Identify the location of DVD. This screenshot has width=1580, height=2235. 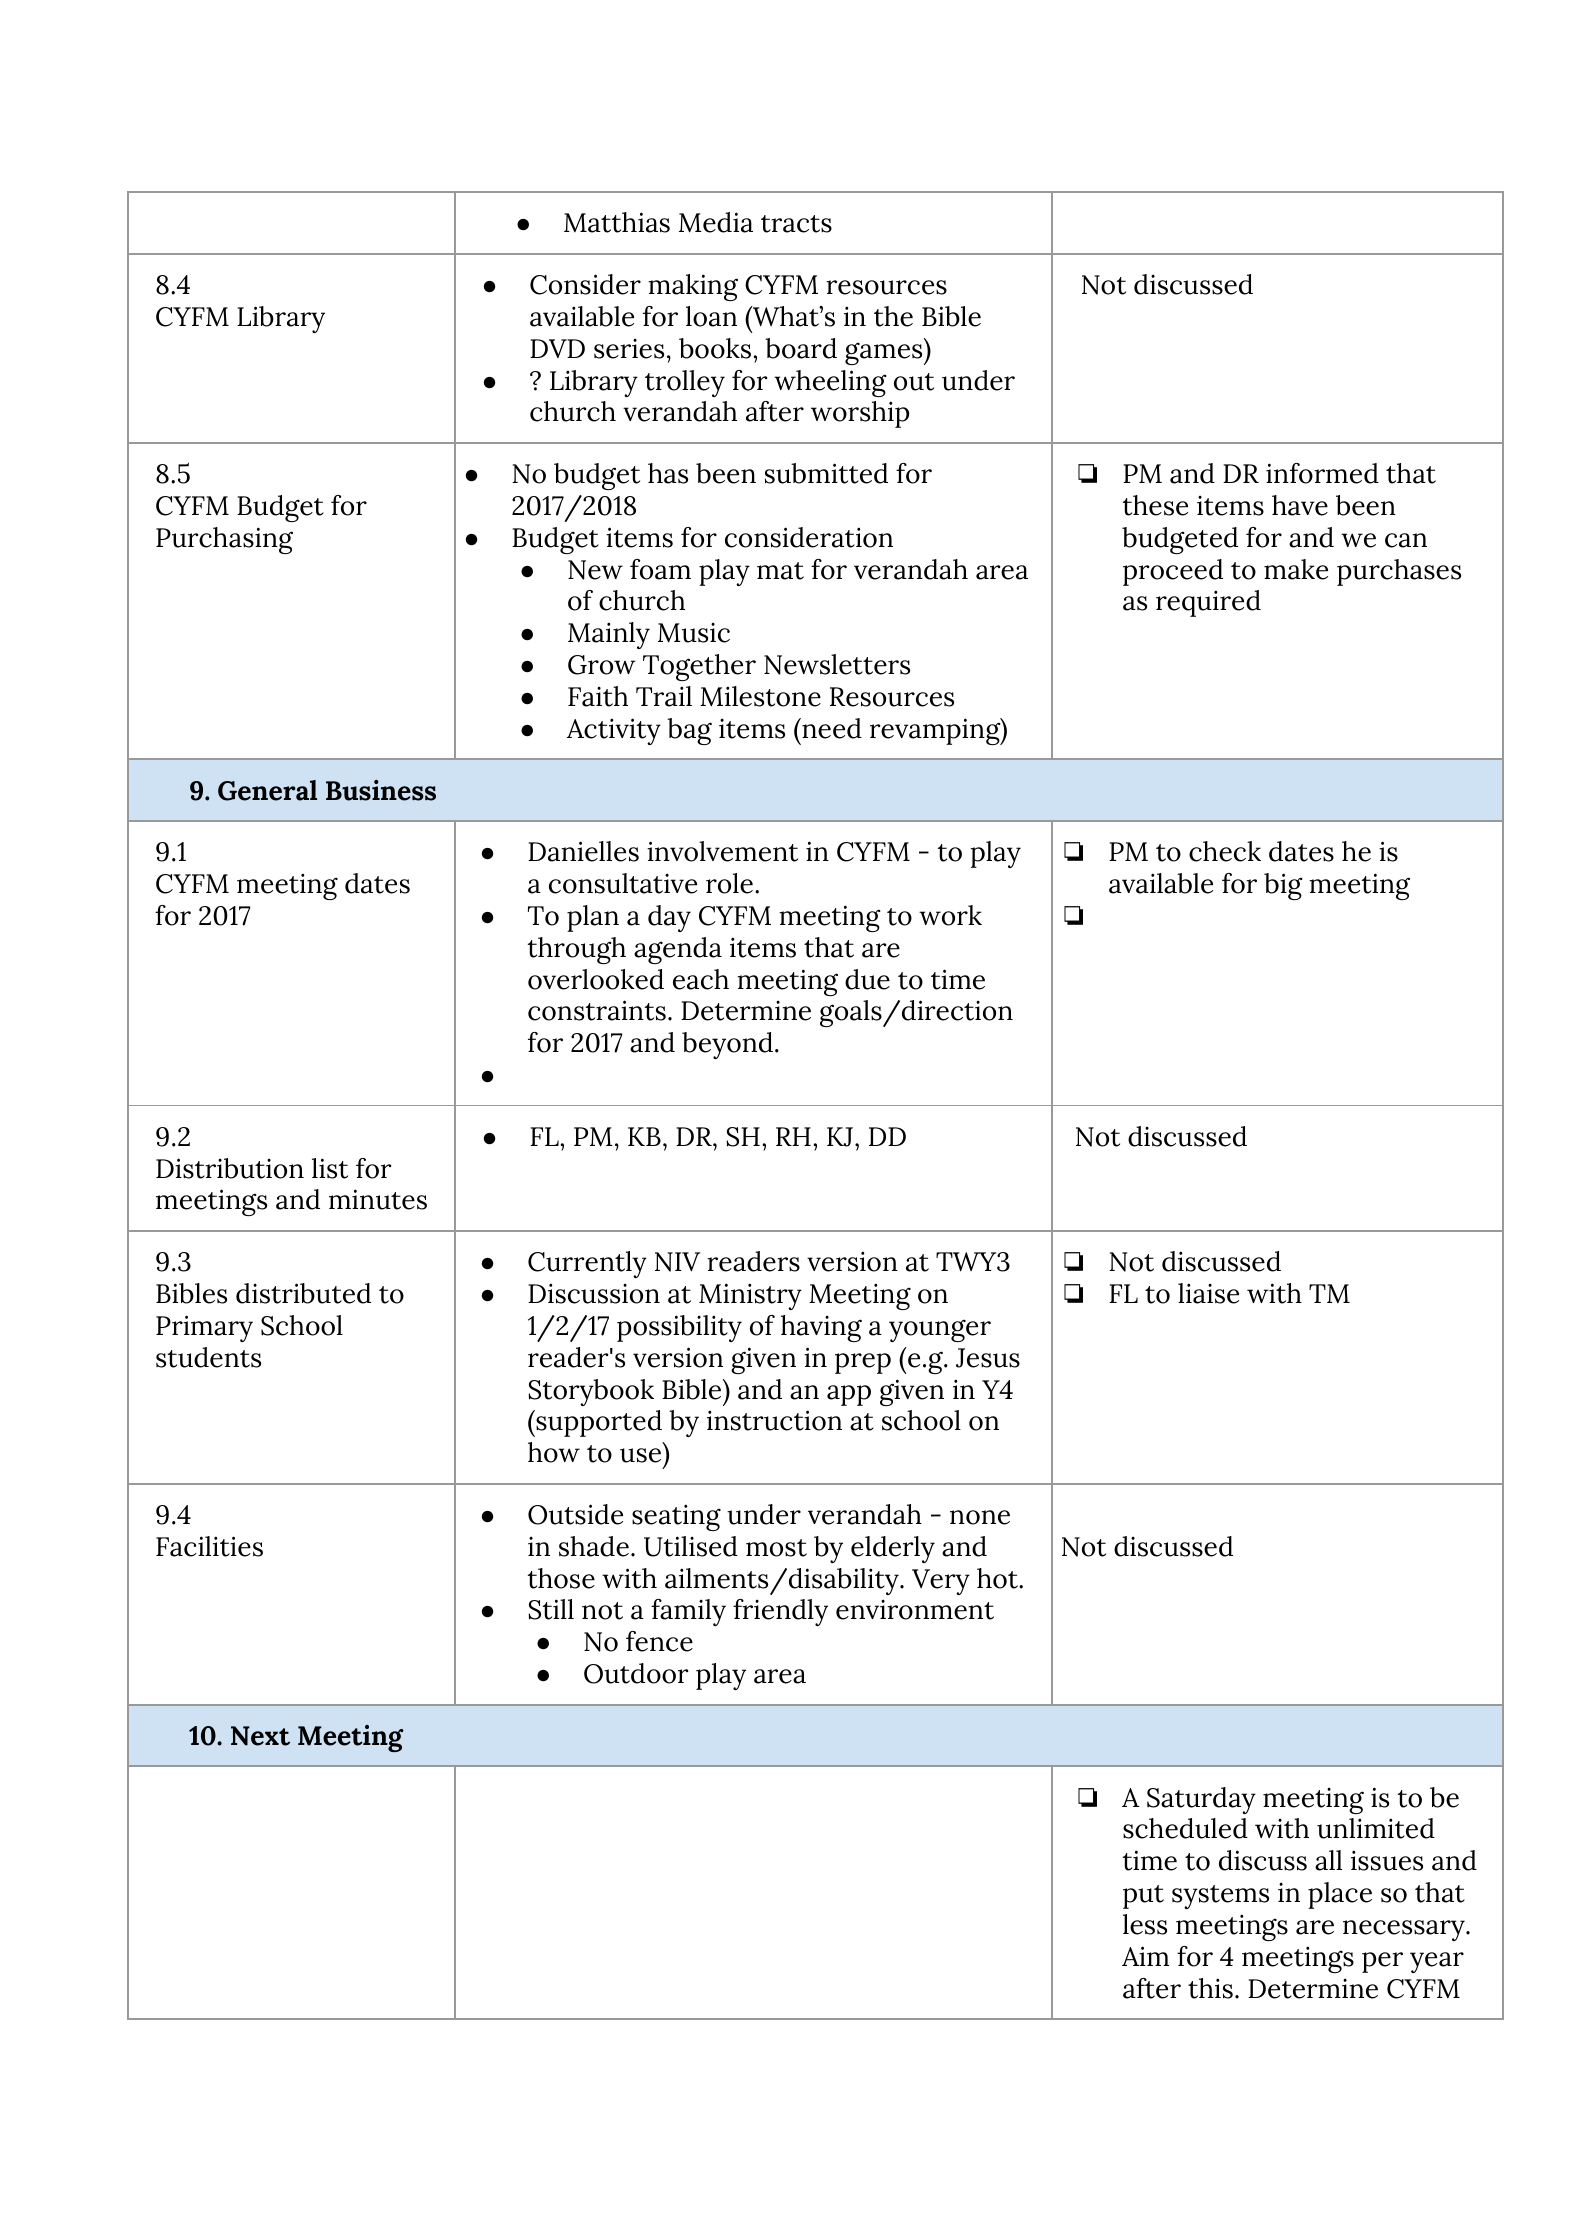
(557, 348).
